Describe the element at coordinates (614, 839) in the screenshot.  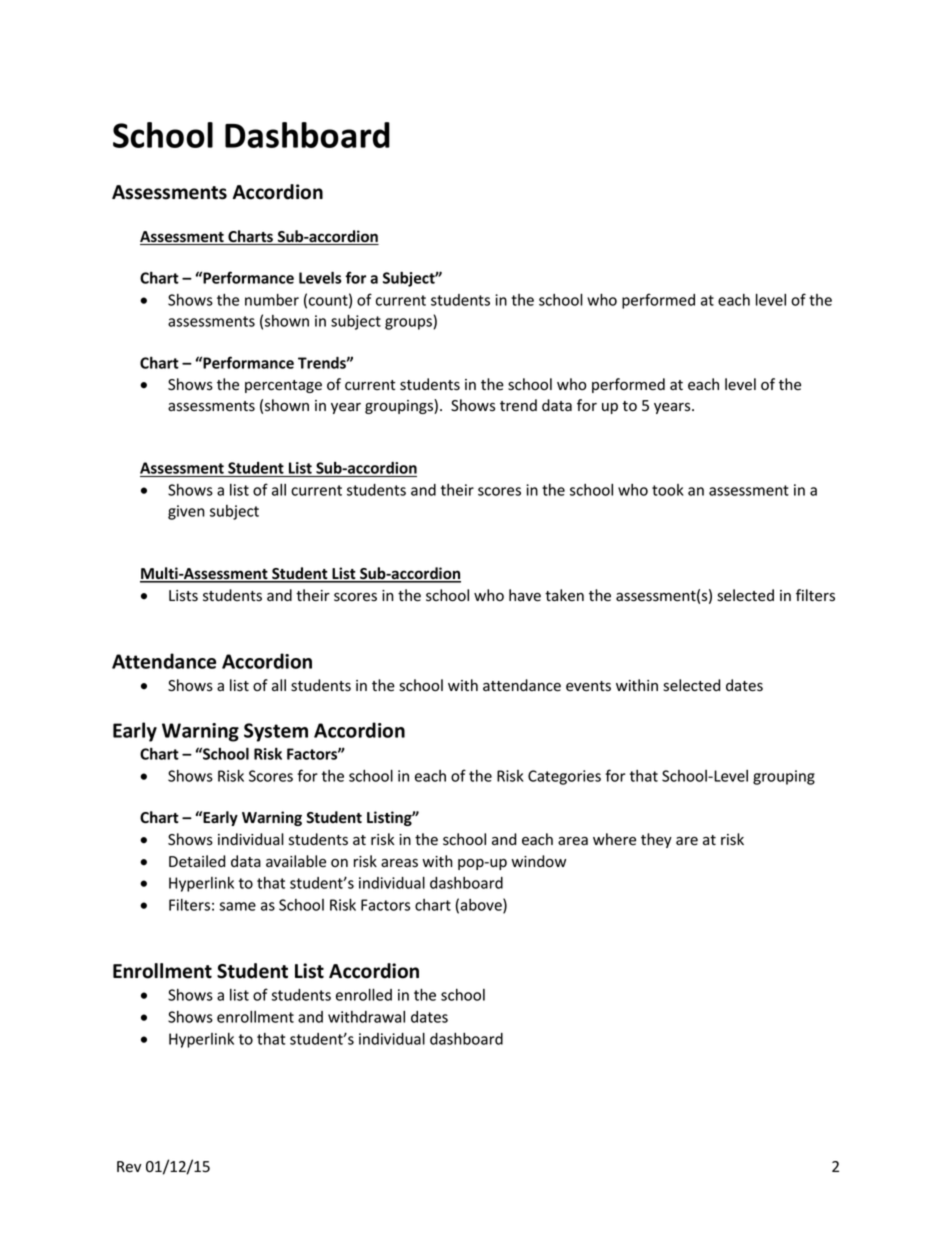
I see `where` at that location.
